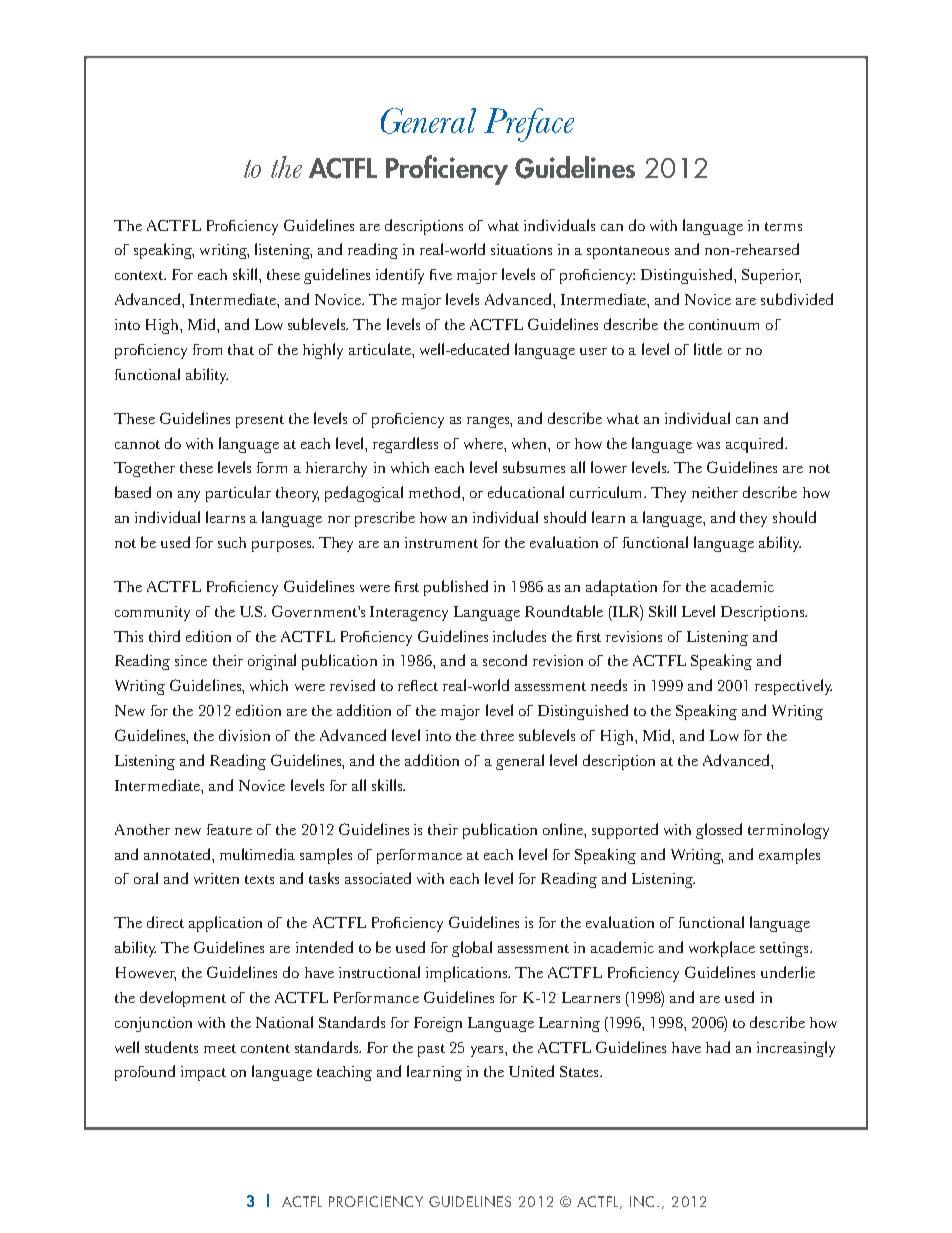 The height and width of the screenshot is (1233, 952). Describe the element at coordinates (488, 1051) in the screenshot. I see `years` at that location.
